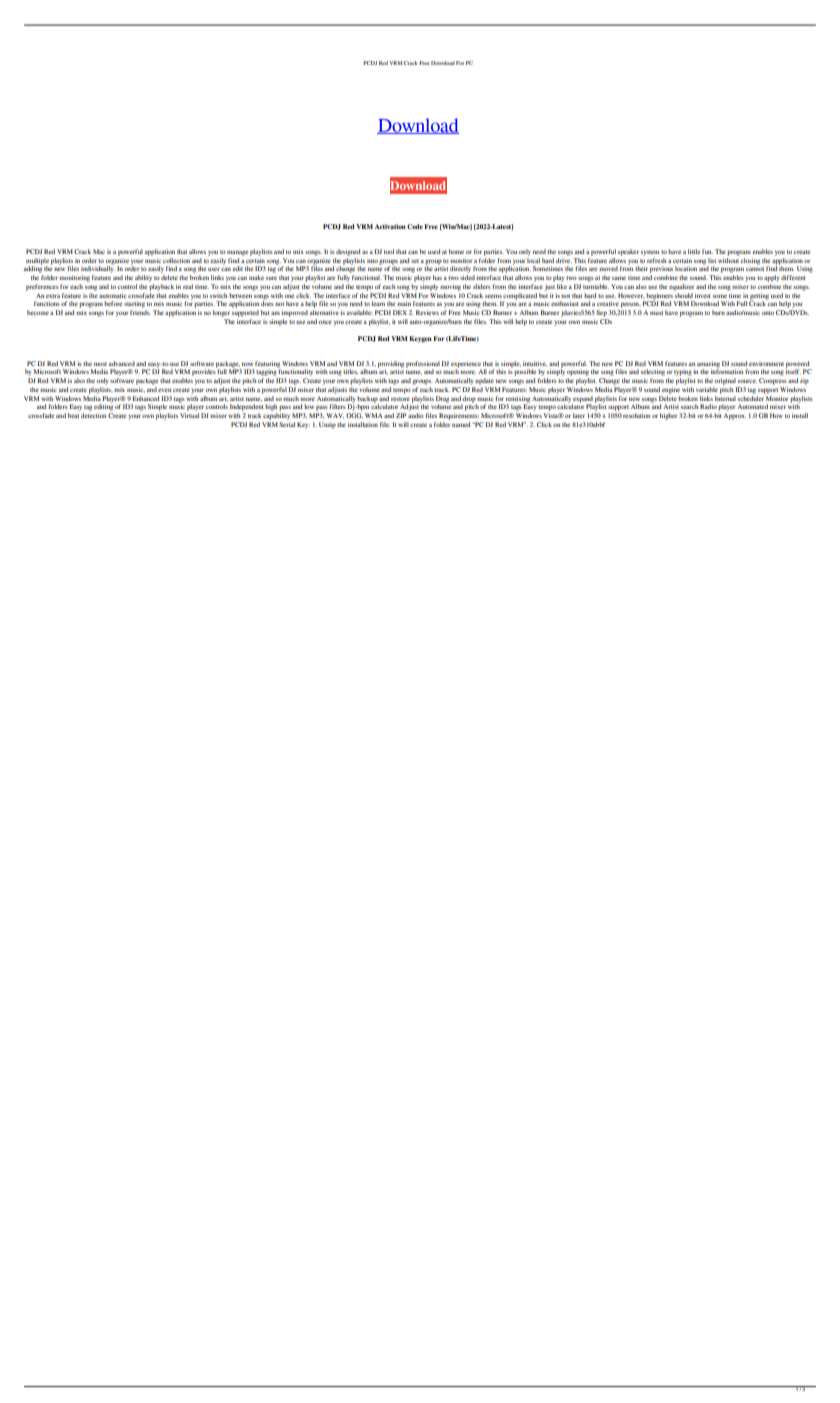  I want to click on detection, so click(93, 415).
